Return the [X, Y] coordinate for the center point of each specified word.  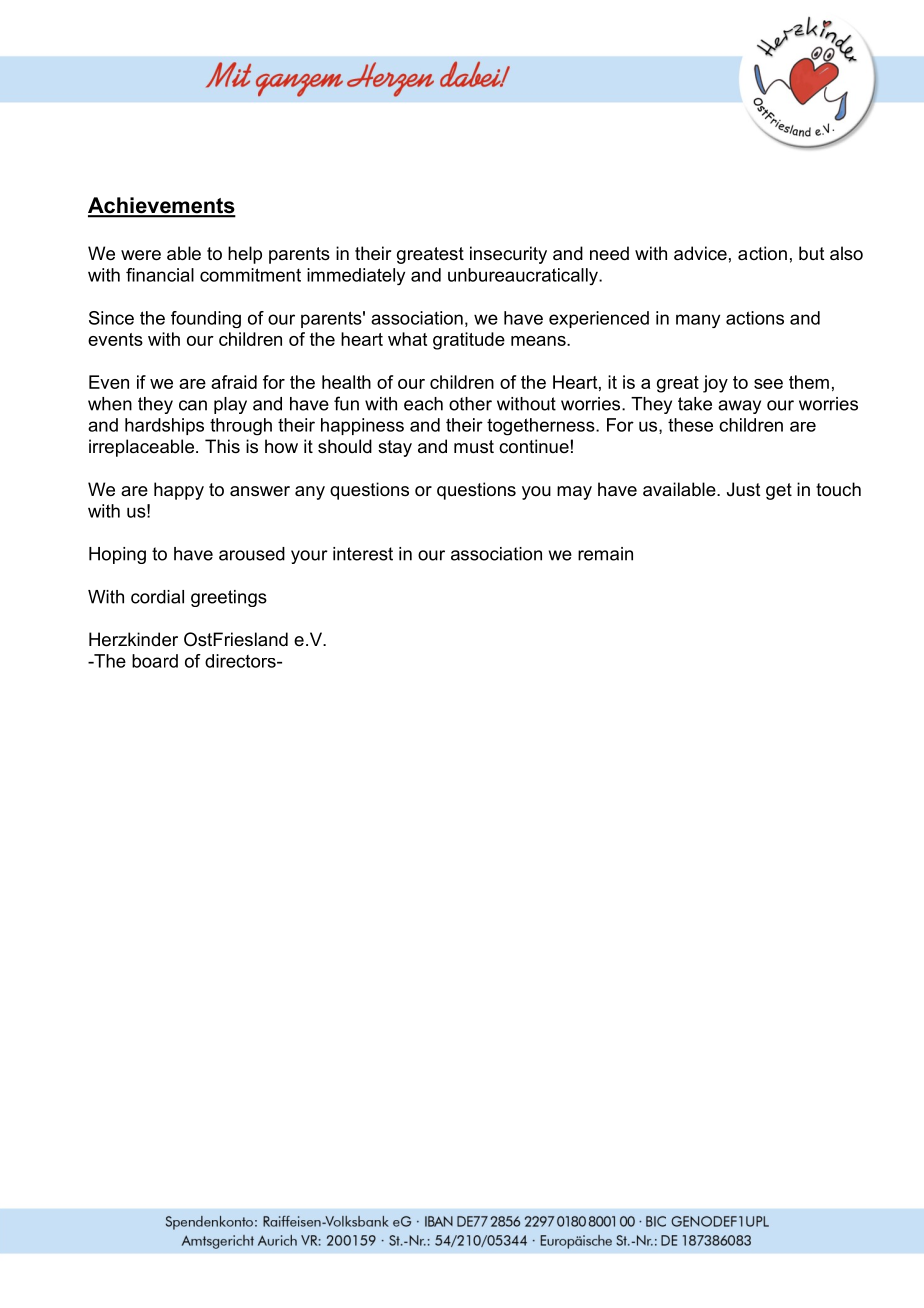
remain [605, 554]
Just [744, 489]
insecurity [508, 255]
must [474, 447]
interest [363, 554]
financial [160, 275]
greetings [229, 598]
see [768, 384]
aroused [252, 554]
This [222, 446]
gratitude [469, 341]
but [812, 253]
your [309, 557]
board [155, 661]
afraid [234, 382]
